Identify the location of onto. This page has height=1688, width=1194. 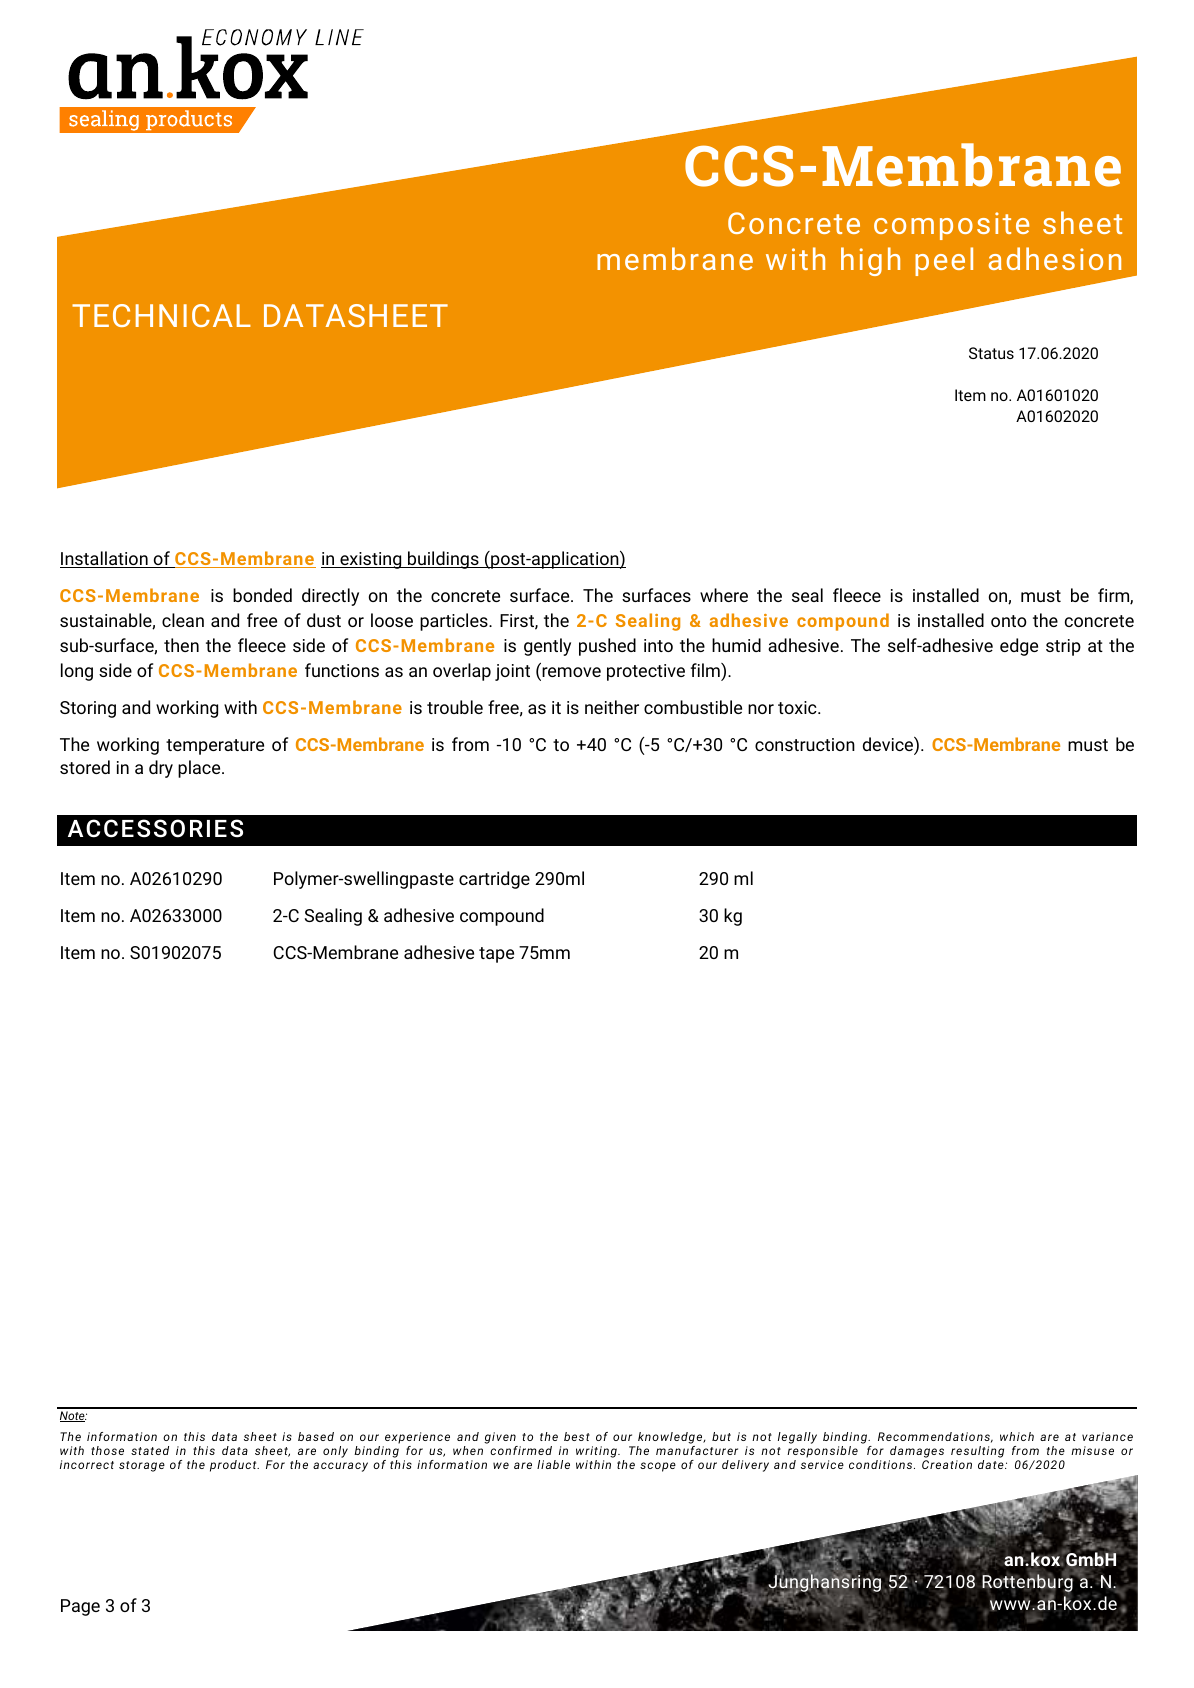
(1009, 621).
